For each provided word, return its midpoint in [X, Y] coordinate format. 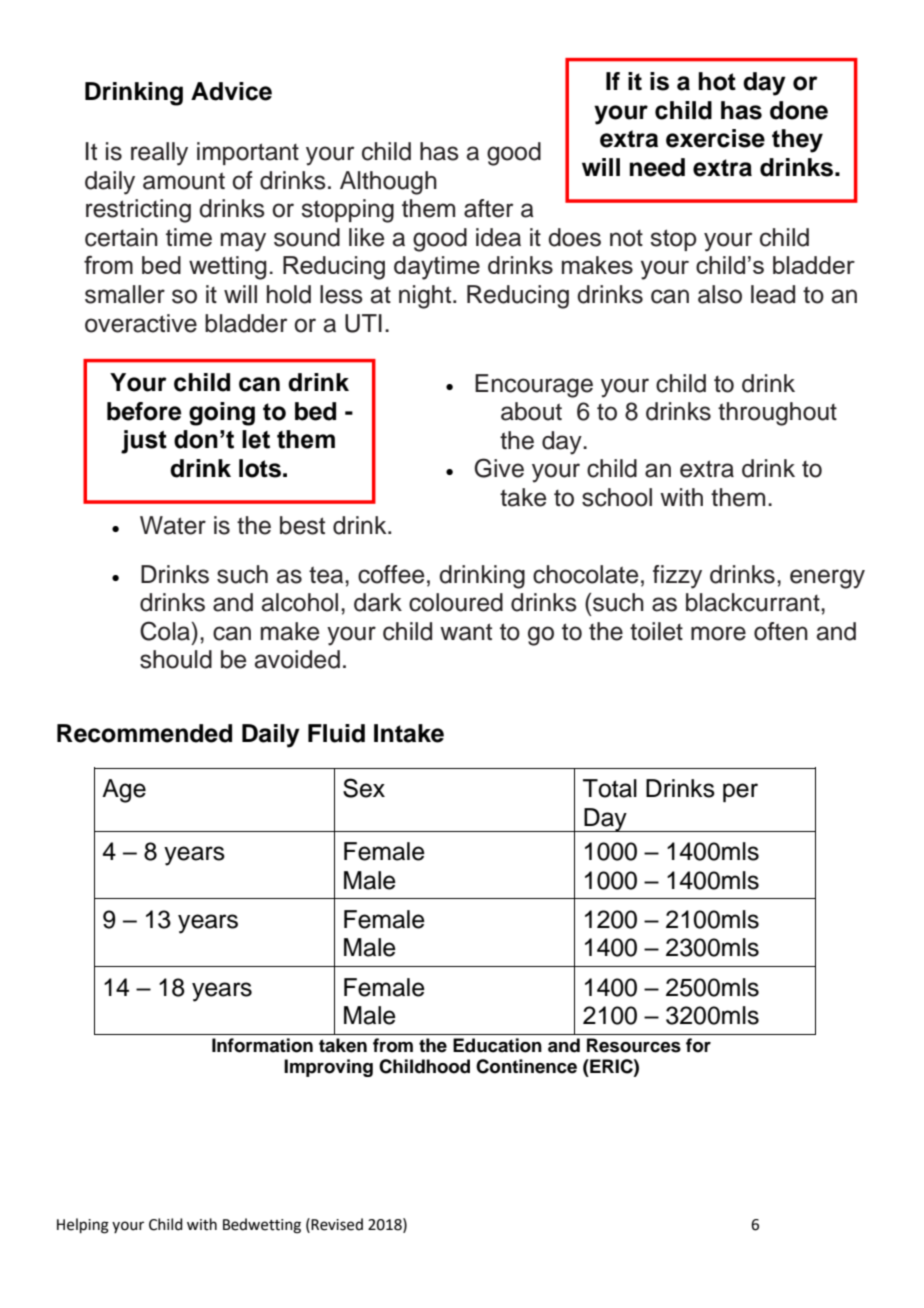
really [159, 154]
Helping [83, 1226]
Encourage [534, 386]
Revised [336, 1224]
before [144, 411]
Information [262, 1045]
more [718, 633]
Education [497, 1045]
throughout [777, 414]
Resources [634, 1045]
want [466, 632]
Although [388, 183]
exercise [715, 138]
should [176, 659]
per [740, 792]
